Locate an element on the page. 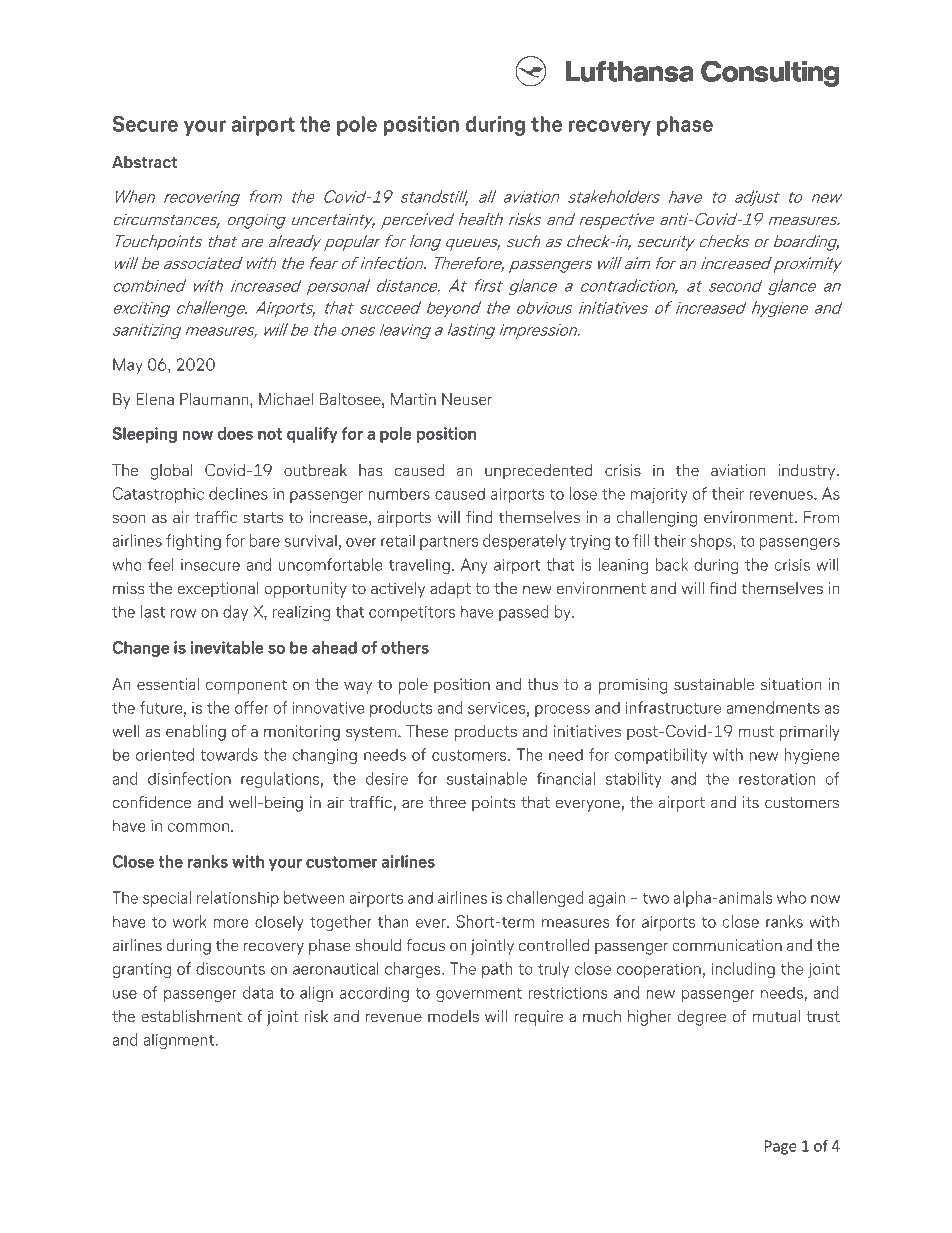  industry is located at coordinates (807, 472).
